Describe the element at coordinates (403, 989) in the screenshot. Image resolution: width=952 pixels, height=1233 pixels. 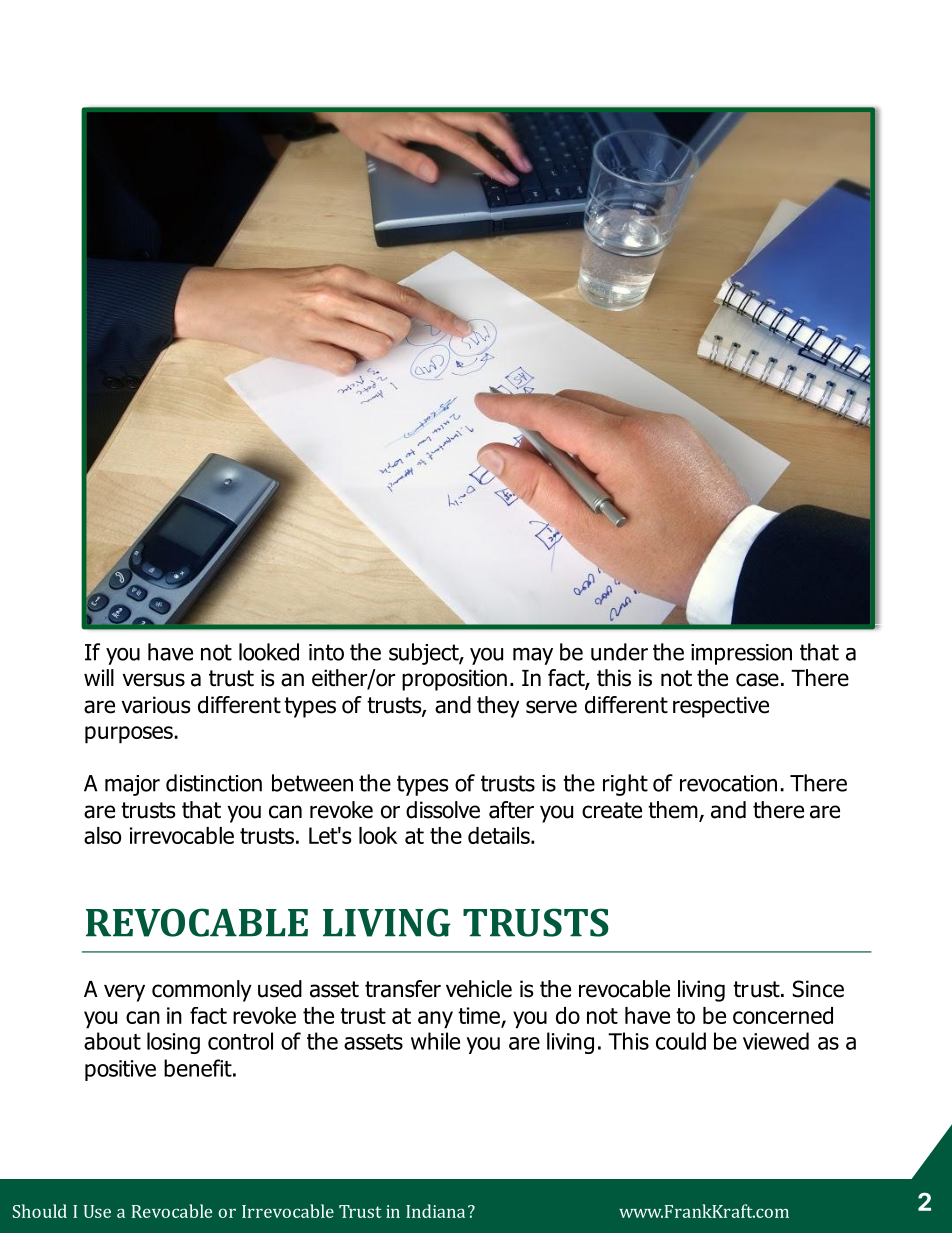
I see `transfer` at that location.
